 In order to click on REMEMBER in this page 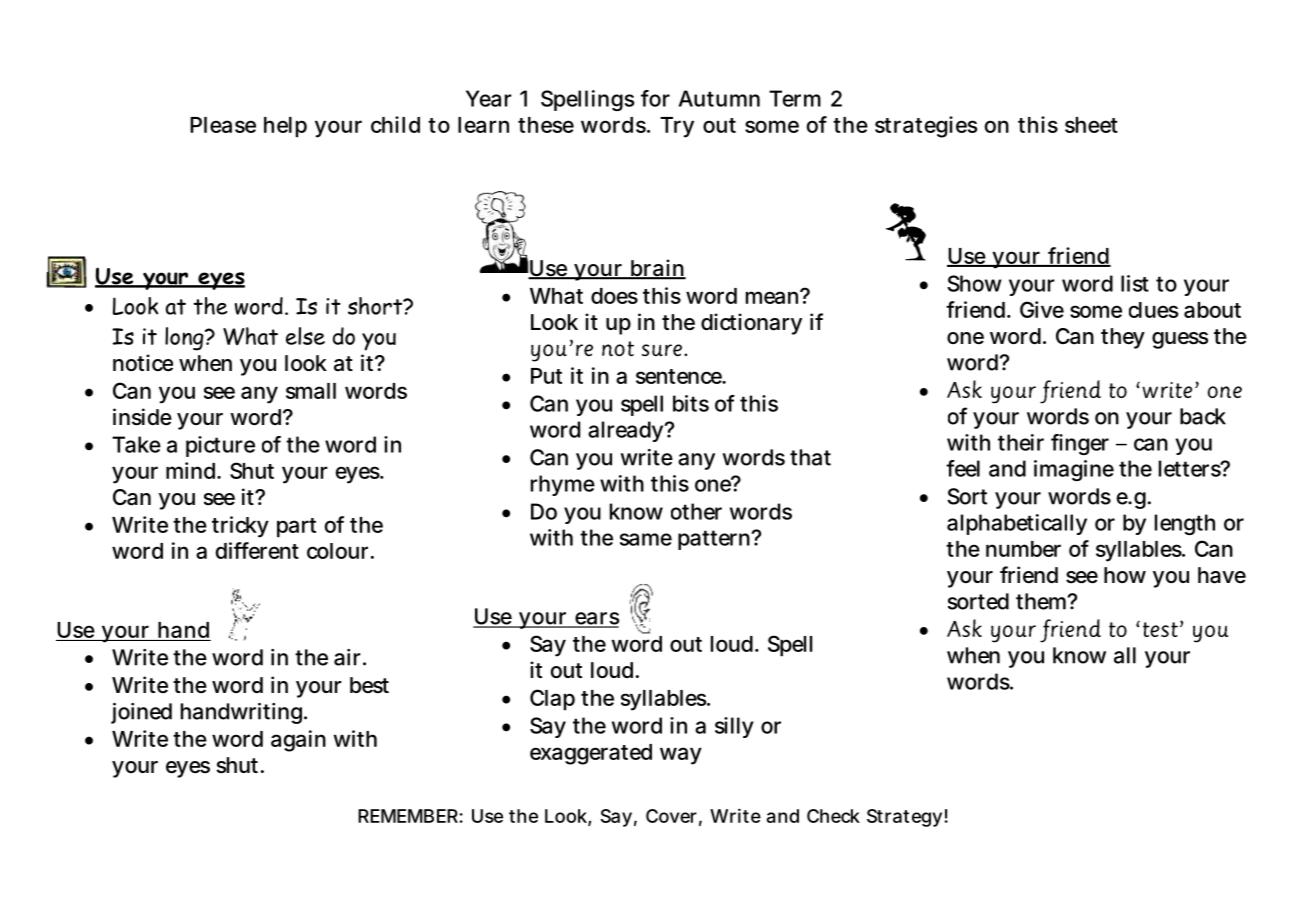, I will do `click(408, 816)`.
